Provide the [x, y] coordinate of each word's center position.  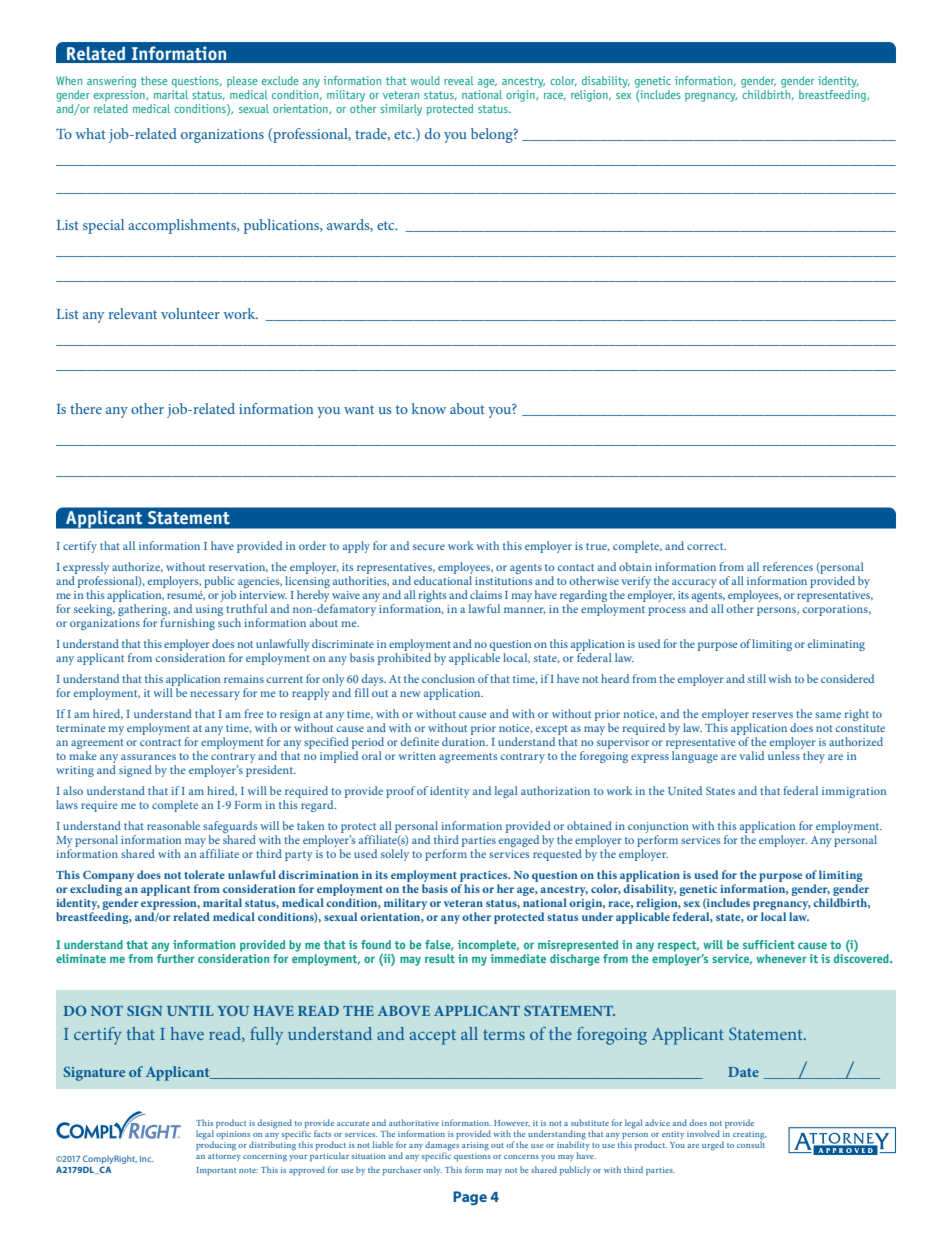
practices [485, 876]
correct [706, 546]
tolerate [204, 874]
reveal [459, 80]
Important [216, 1171]
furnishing [187, 622]
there [86, 408]
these [154, 80]
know [429, 408]
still [757, 678]
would [425, 80]
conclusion [448, 678]
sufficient [769, 944]
